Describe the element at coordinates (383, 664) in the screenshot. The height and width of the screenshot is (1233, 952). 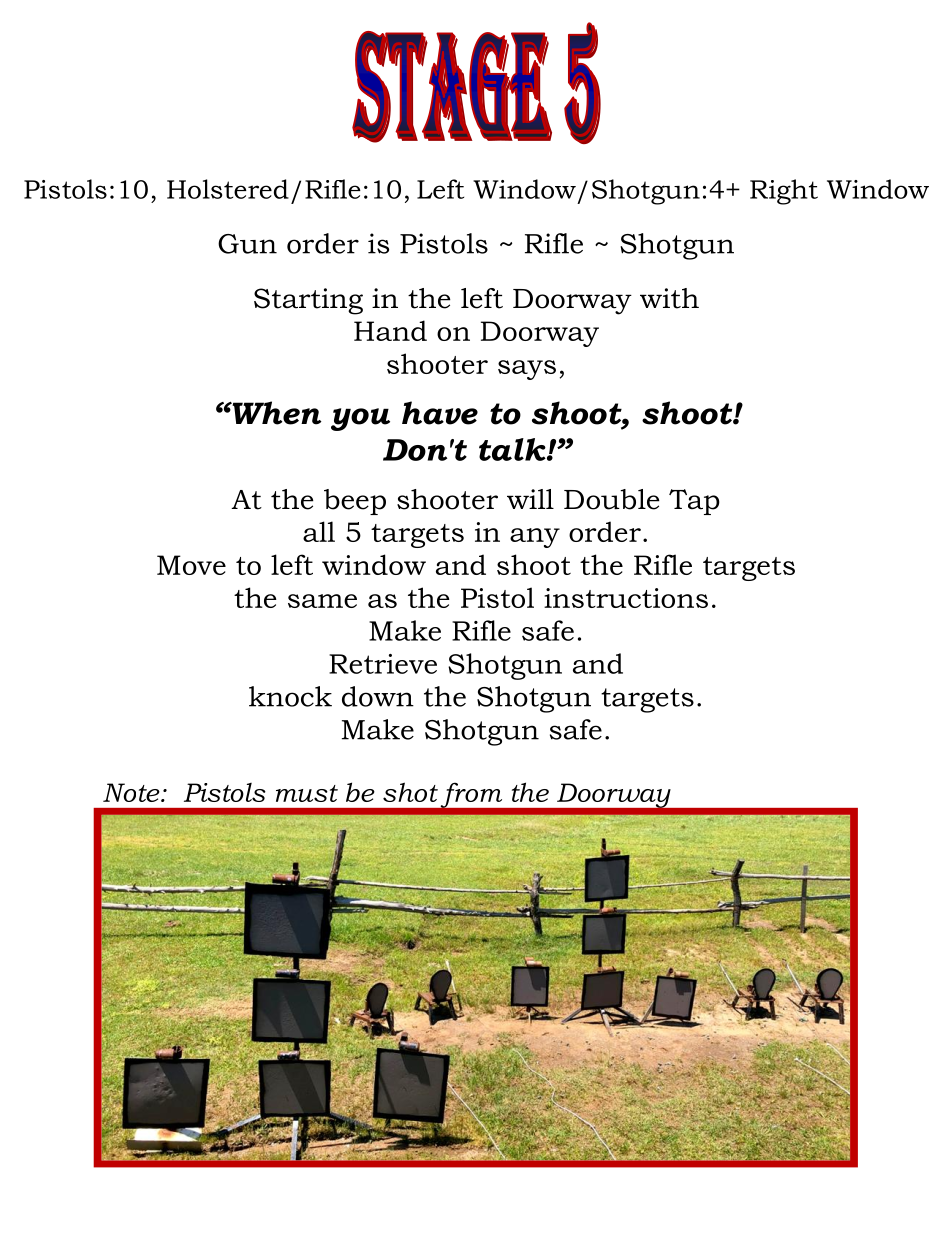
I see `Retrieve` at that location.
